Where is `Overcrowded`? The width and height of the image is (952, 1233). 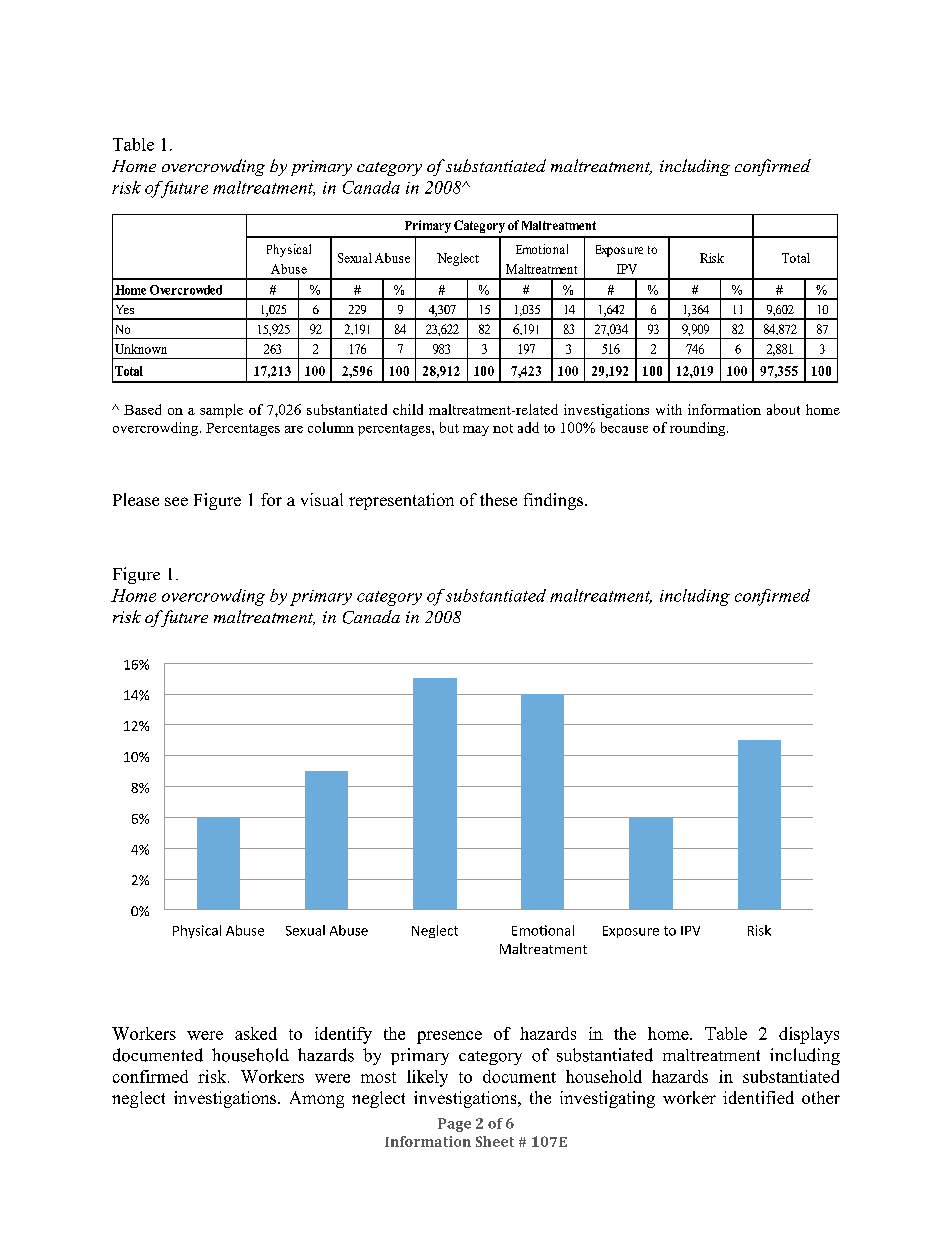 Overcrowded is located at coordinates (186, 290).
